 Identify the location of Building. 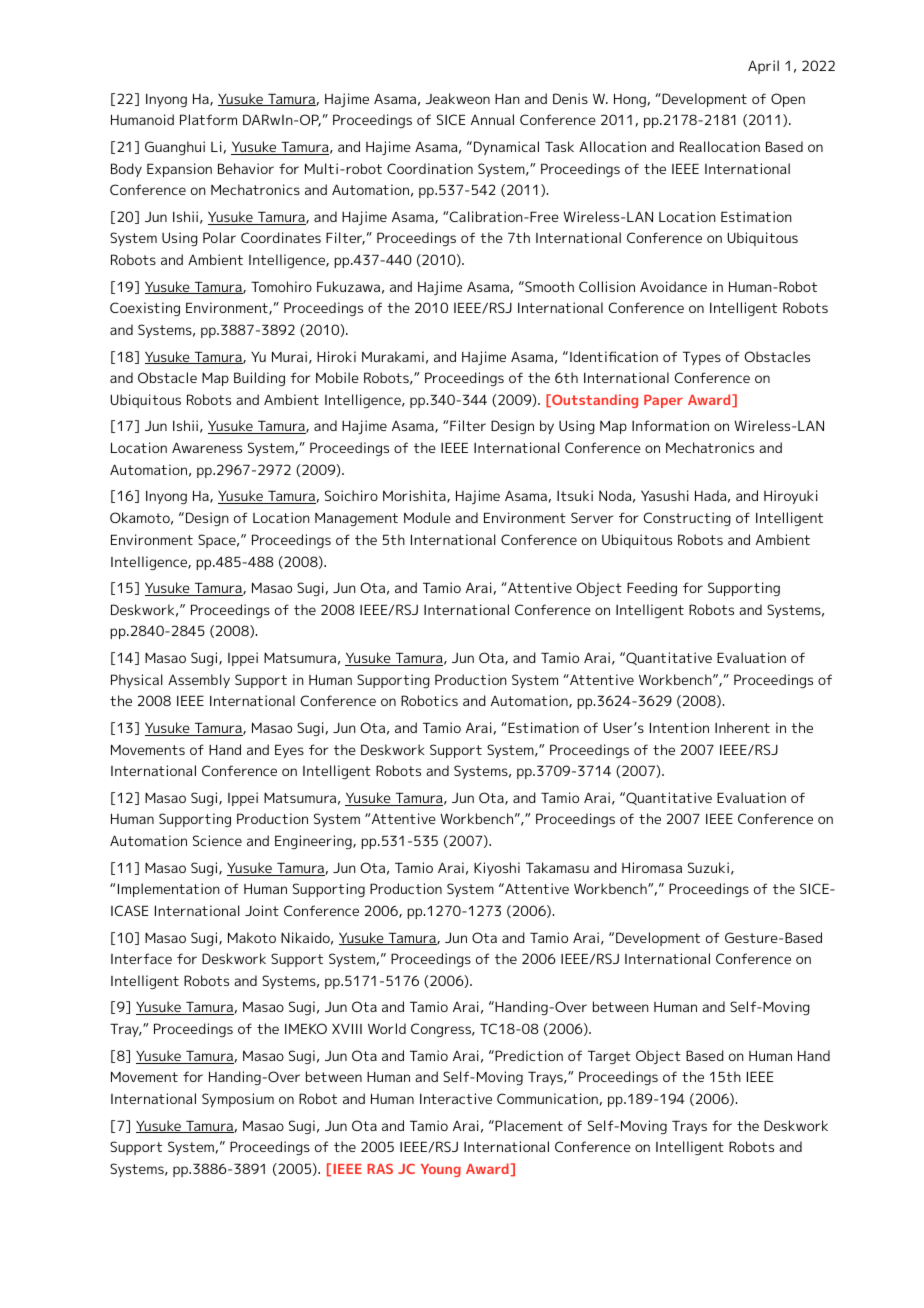
(259, 379).
